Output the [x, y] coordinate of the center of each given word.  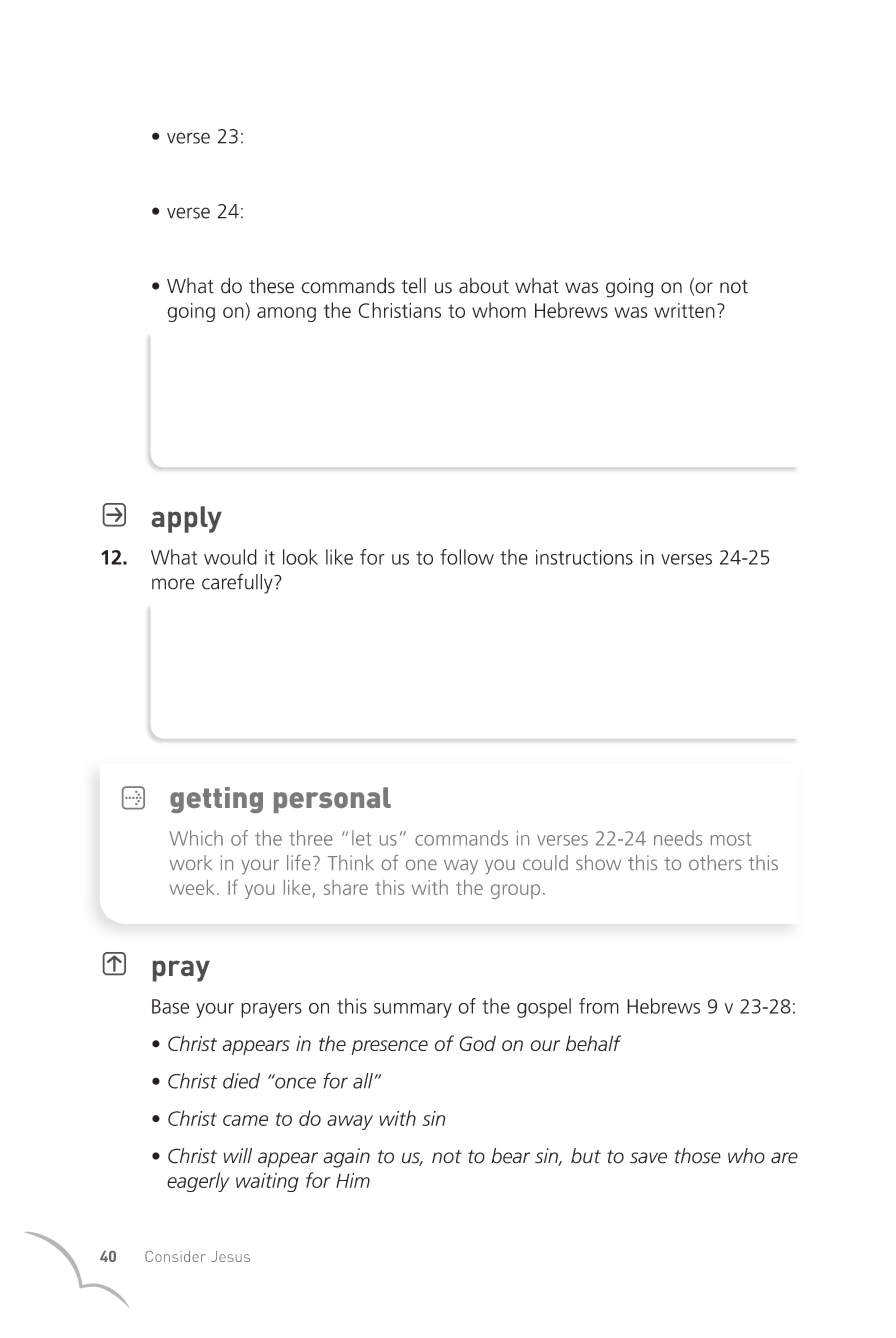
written [684, 310]
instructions [584, 557]
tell [414, 285]
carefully [238, 583]
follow [467, 557]
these [271, 285]
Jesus [230, 1256]
